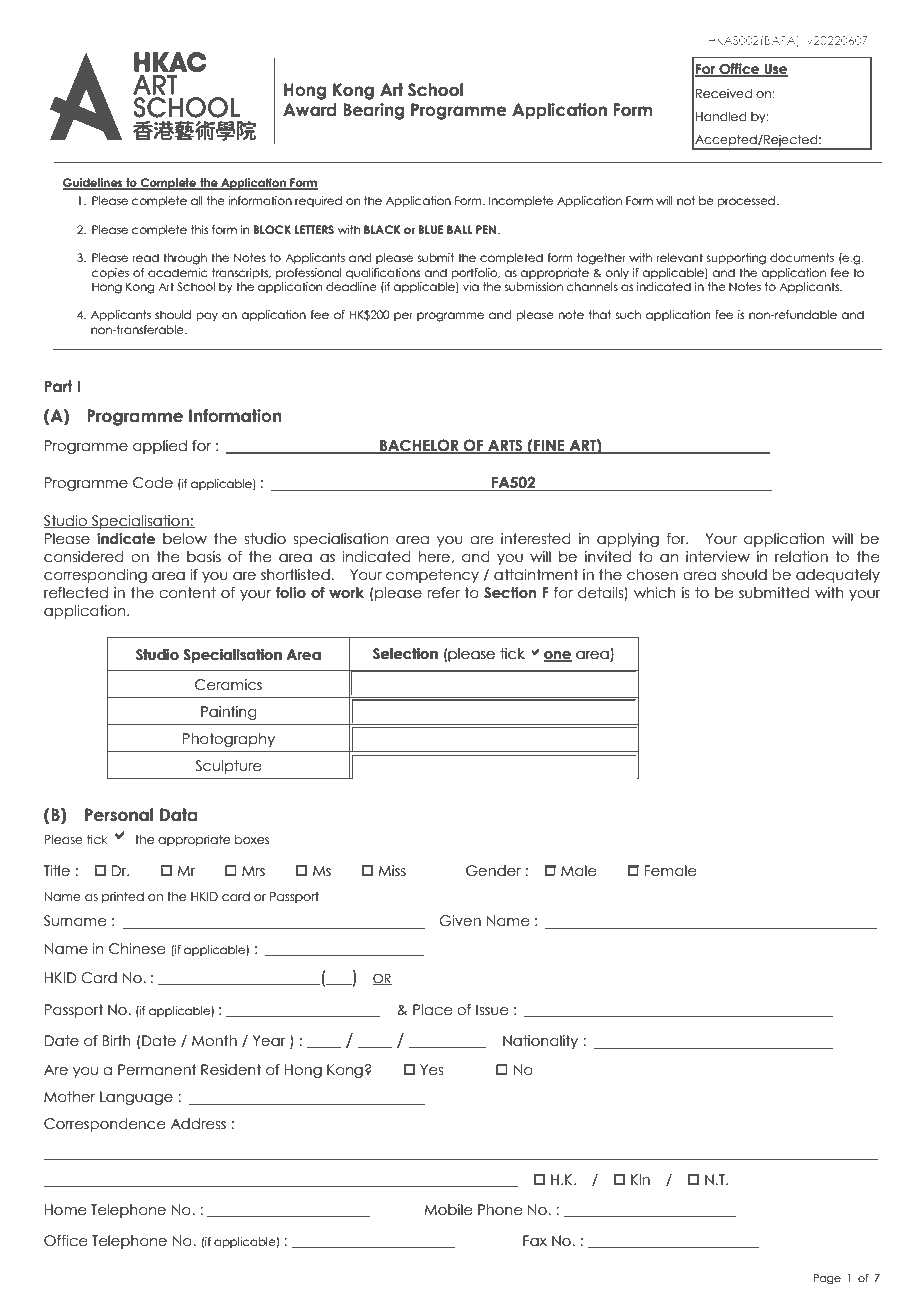 Image resolution: width=924 pixels, height=1307 pixels. Describe the element at coordinates (94, 184) in the screenshot. I see `Guidelines` at that location.
